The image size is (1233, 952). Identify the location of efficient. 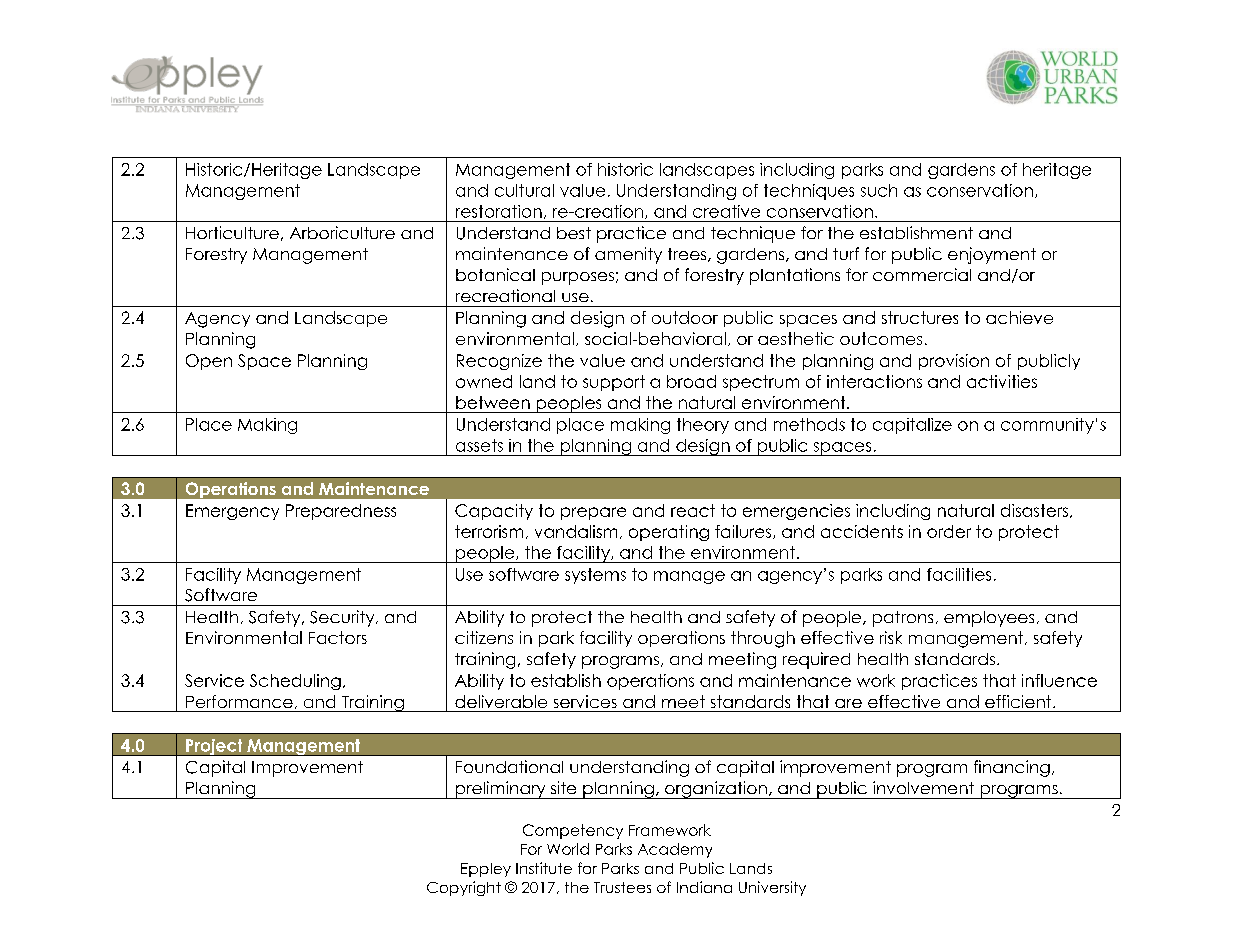
(1019, 701).
